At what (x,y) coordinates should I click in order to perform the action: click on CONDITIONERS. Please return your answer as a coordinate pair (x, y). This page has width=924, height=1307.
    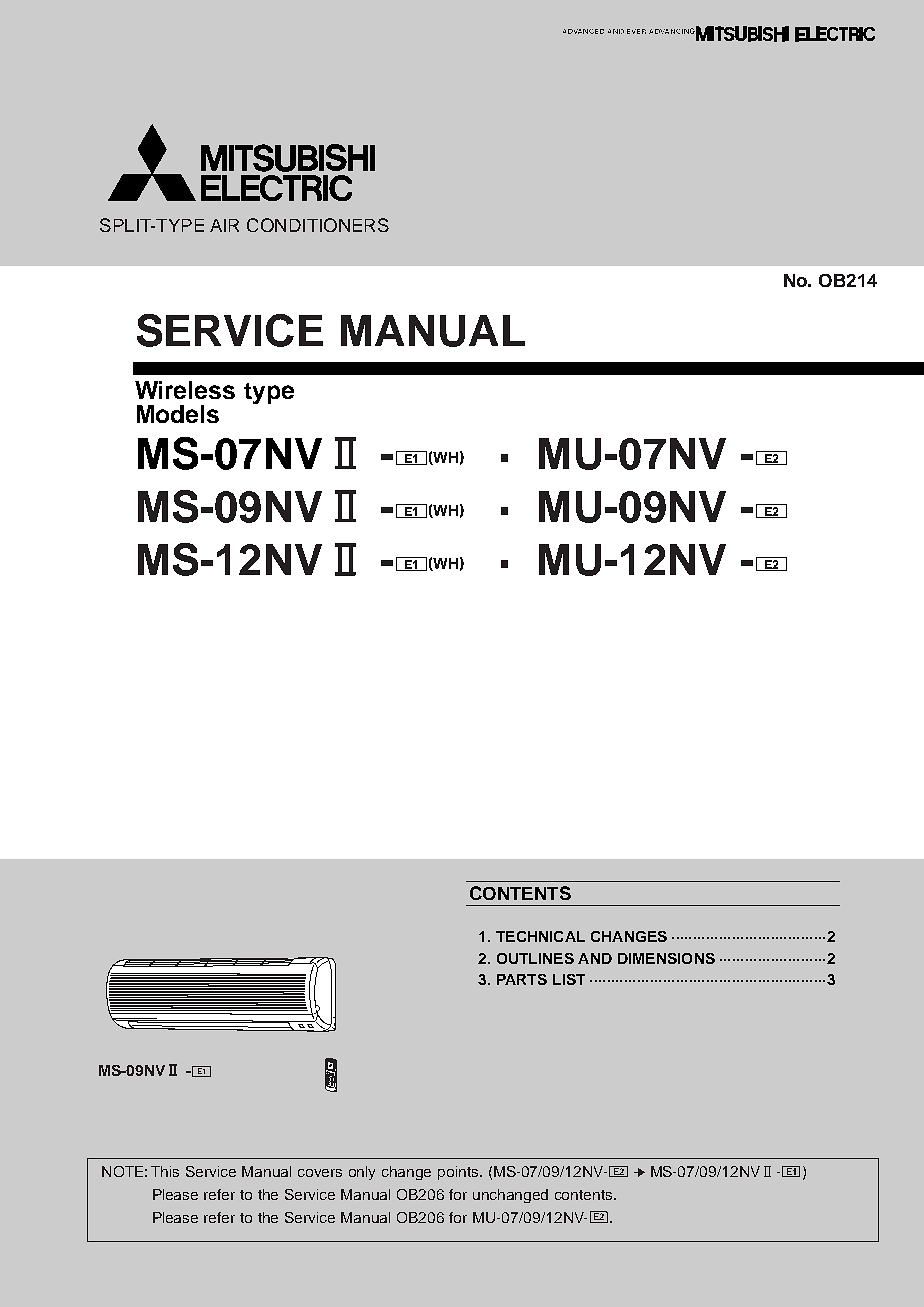
    Looking at the image, I should click on (318, 225).
